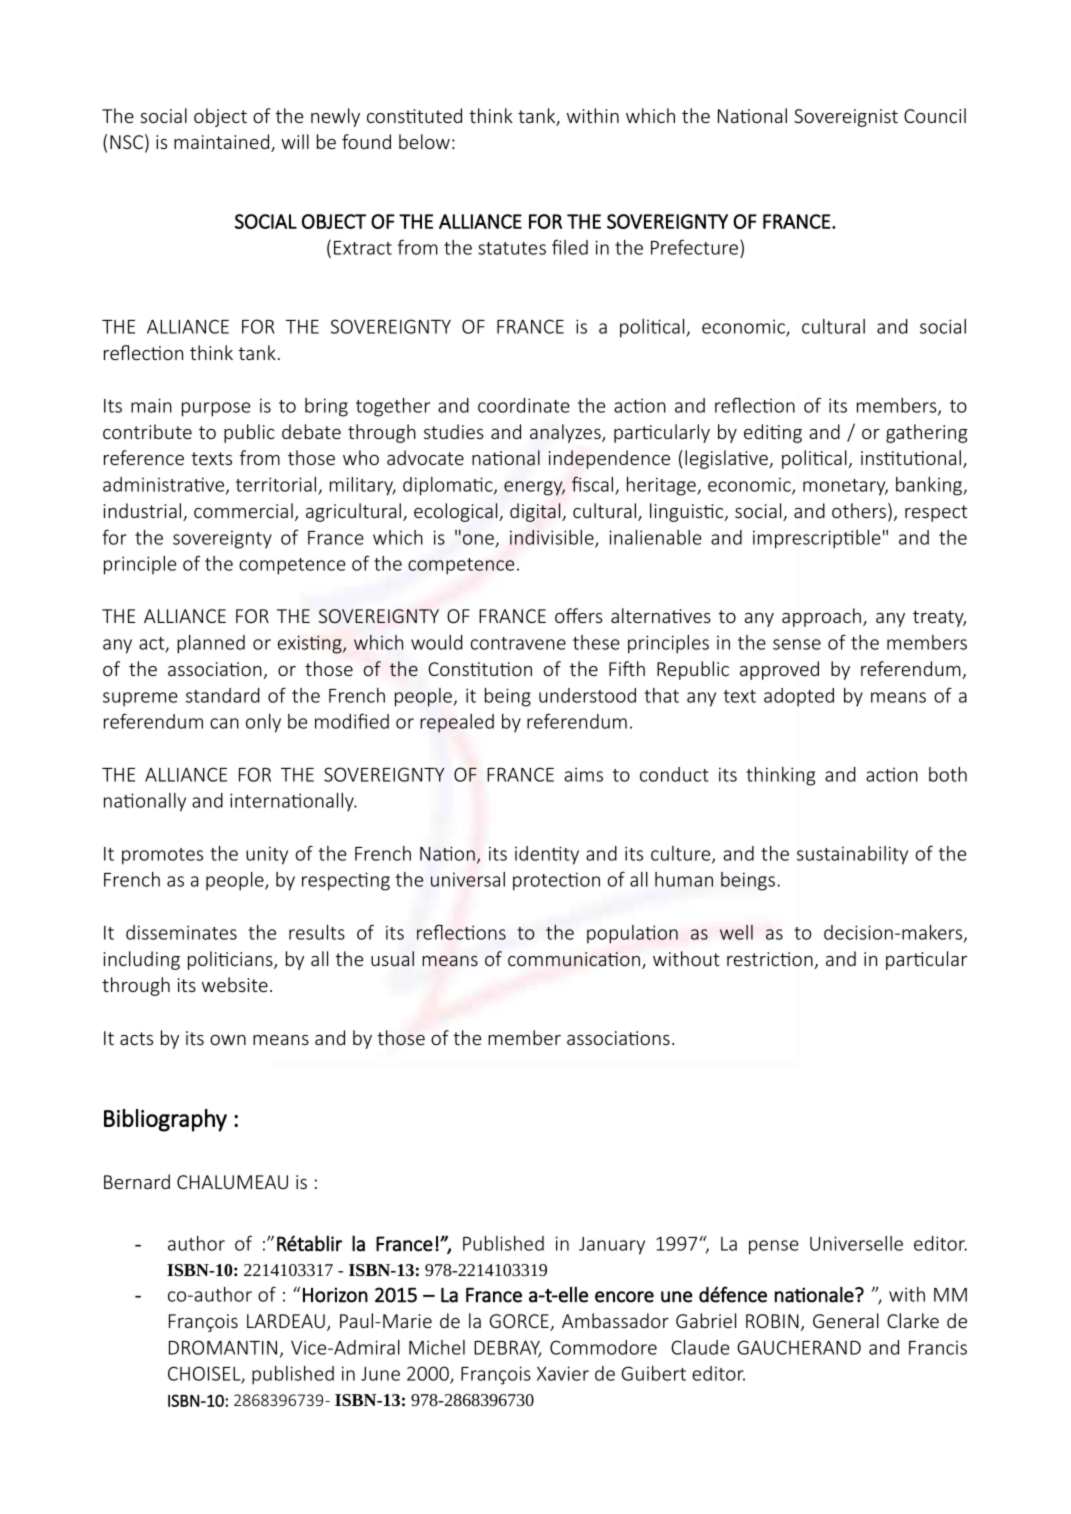 The width and height of the screenshot is (1071, 1514). Describe the element at coordinates (518, 643) in the screenshot. I see `contravene` at that location.
